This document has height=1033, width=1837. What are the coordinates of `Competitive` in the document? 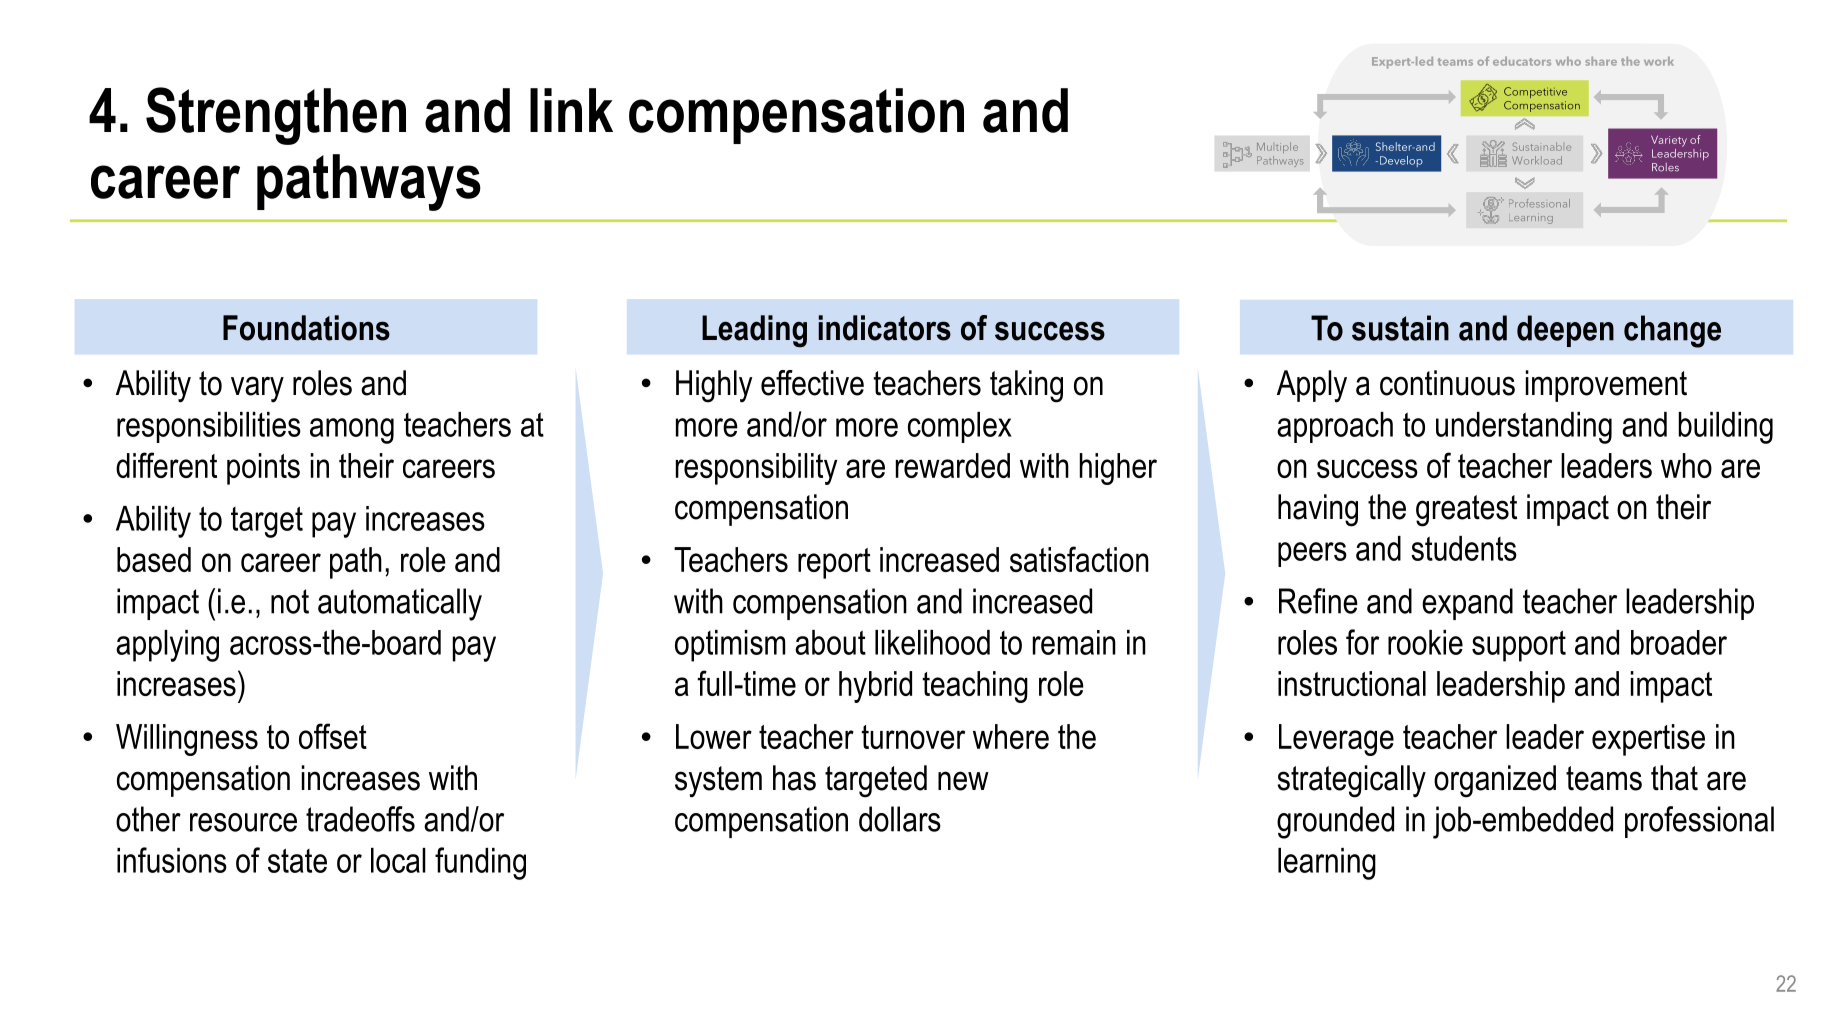 It's located at (1535, 92).
